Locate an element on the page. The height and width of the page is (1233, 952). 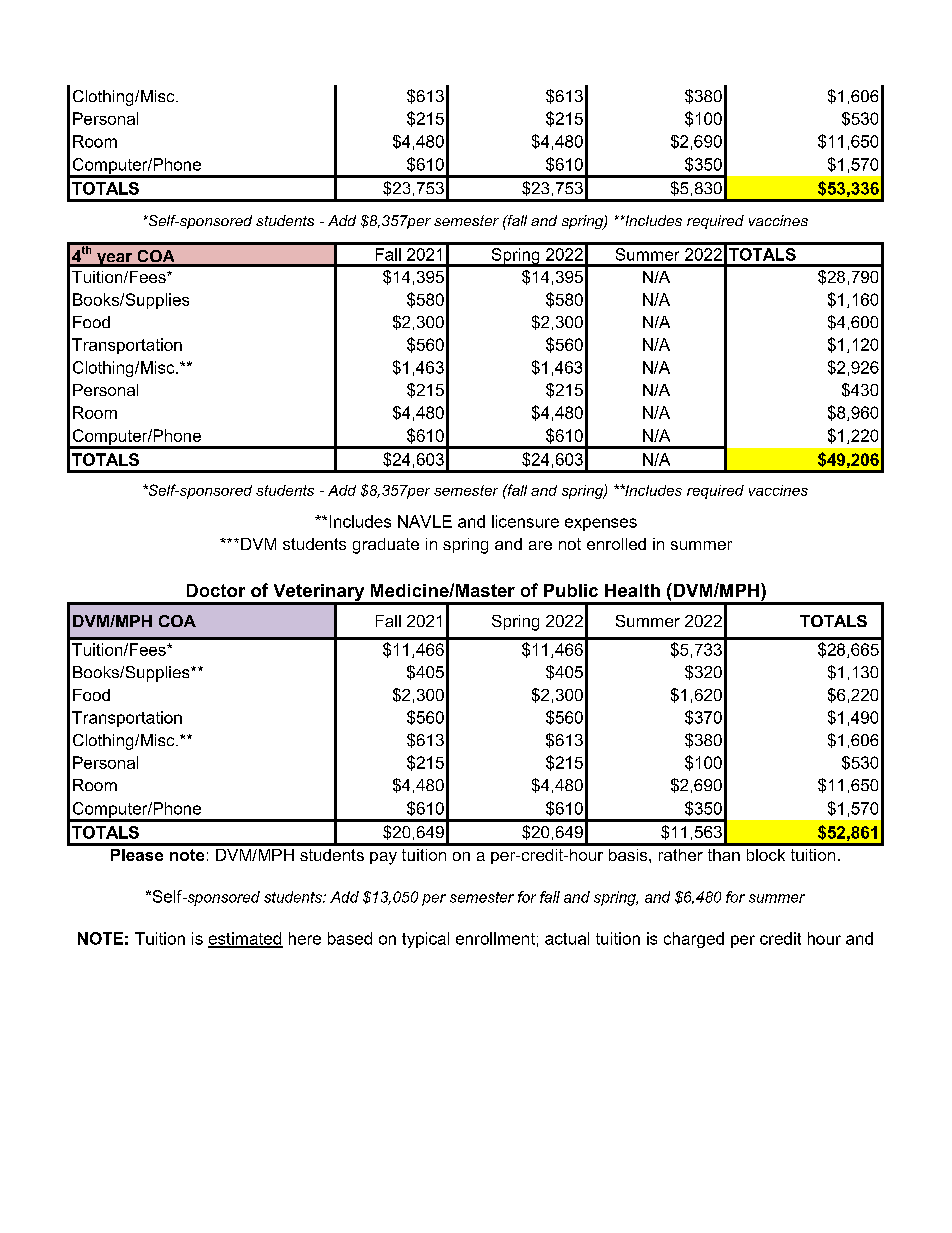
graduate is located at coordinates (386, 546).
